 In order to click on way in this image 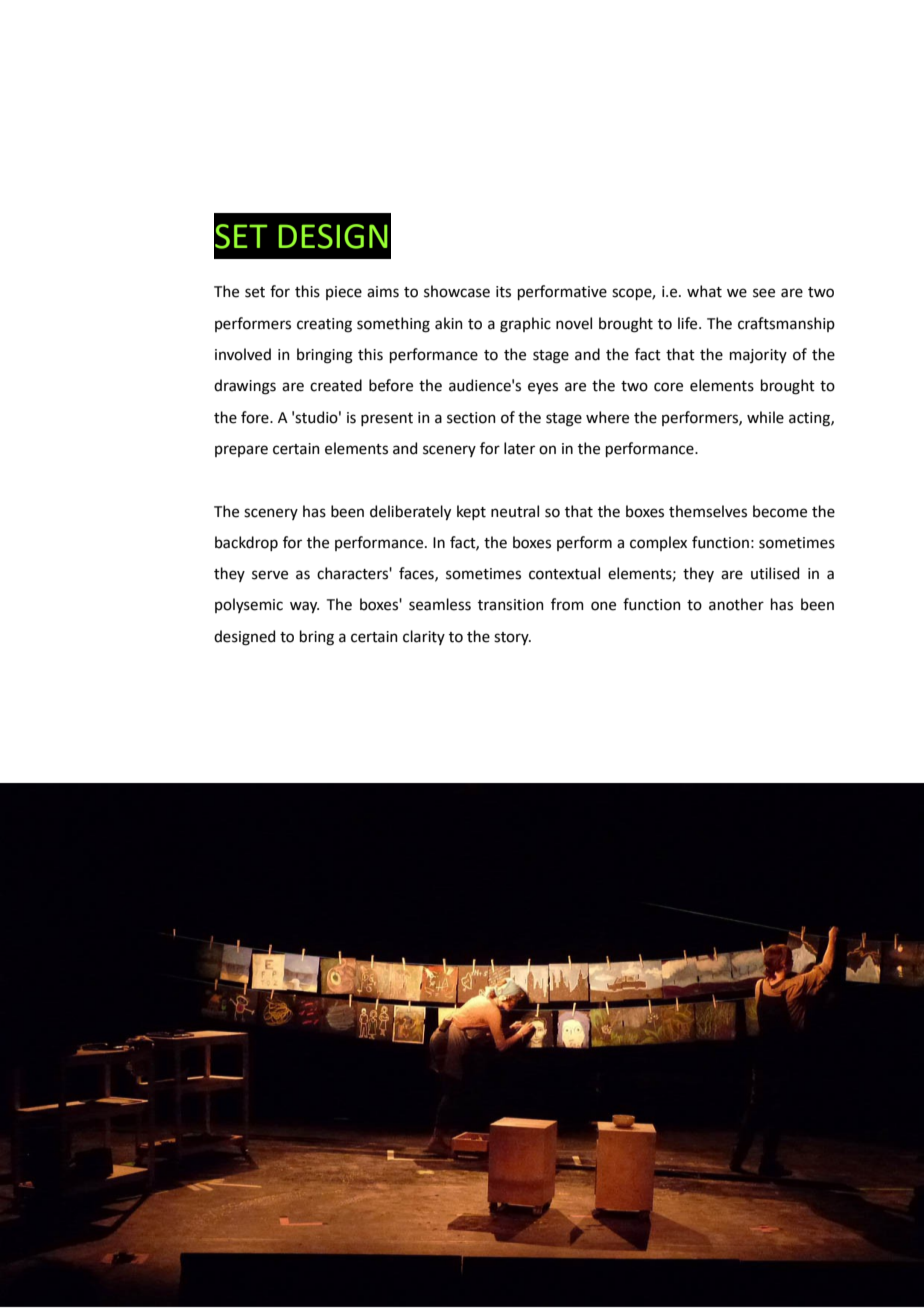, I will do `click(304, 607)`.
